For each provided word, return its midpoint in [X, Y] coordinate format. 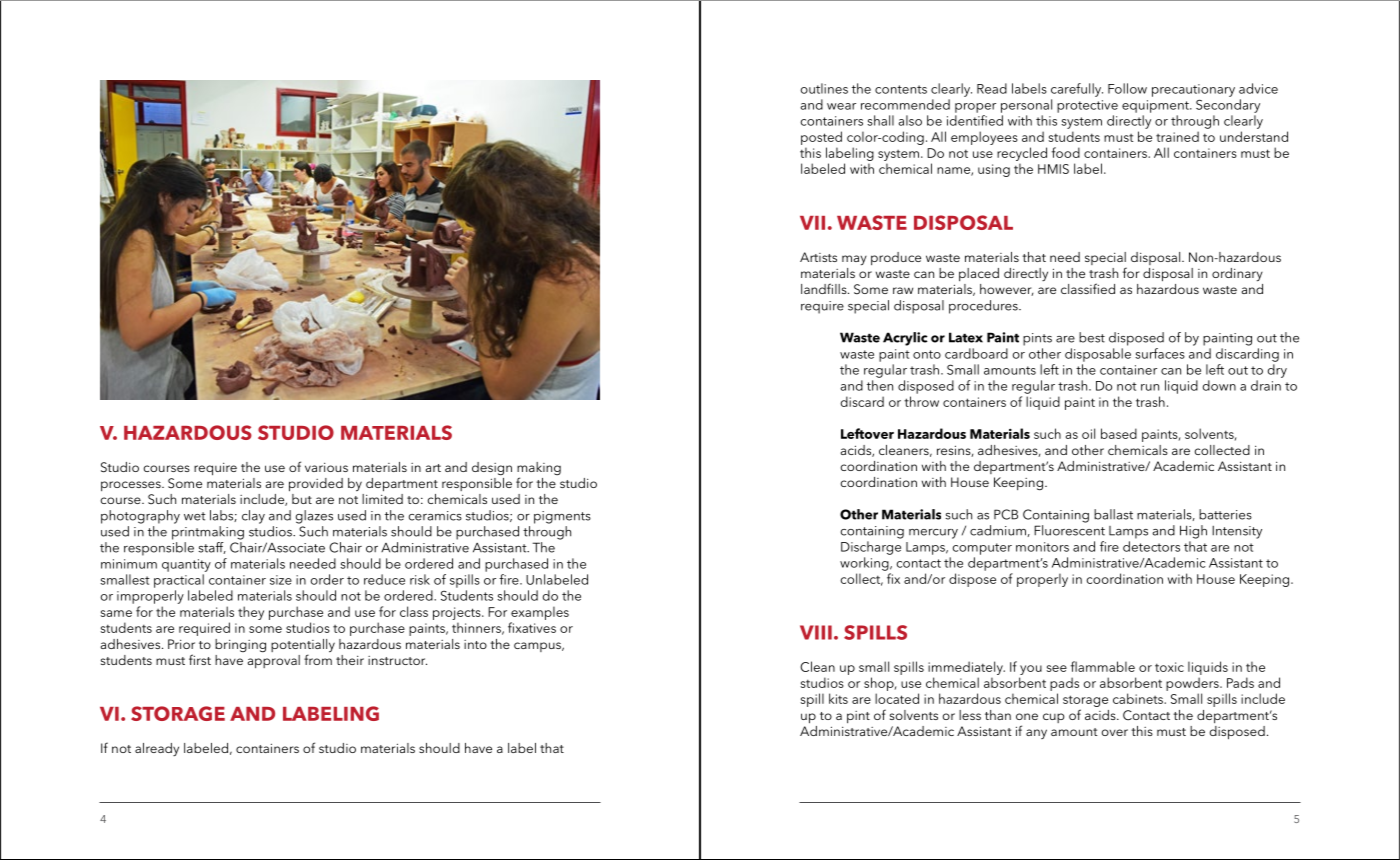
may [854, 260]
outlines [824, 88]
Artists [818, 257]
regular [885, 371]
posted [821, 138]
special [1106, 260]
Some [185, 483]
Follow [1127, 88]
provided [316, 485]
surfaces [1160, 353]
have [478, 748]
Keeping [1018, 484]
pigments [562, 517]
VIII [816, 632]
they [251, 613]
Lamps [1128, 532]
